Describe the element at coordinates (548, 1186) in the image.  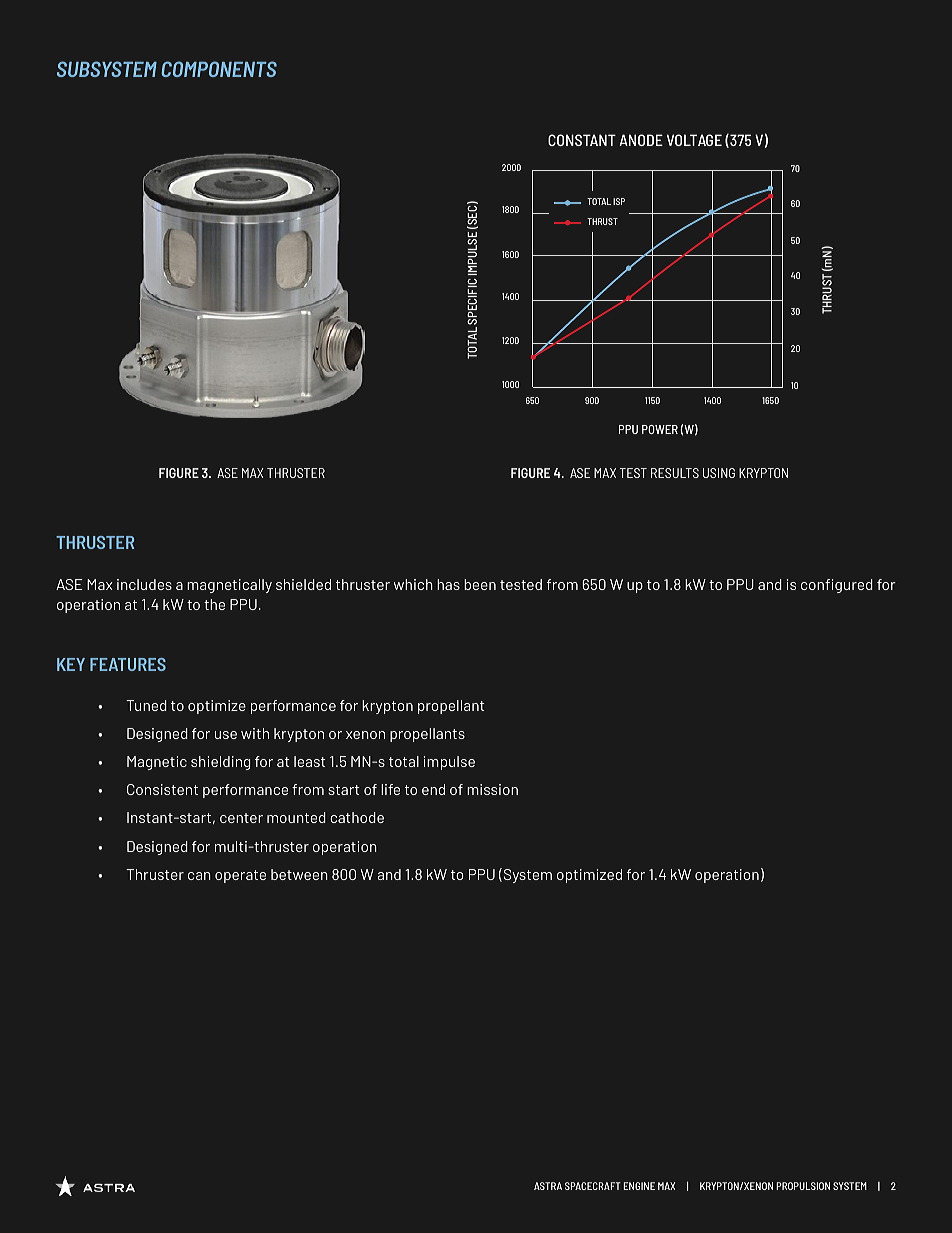
I see `ASTRA` at that location.
